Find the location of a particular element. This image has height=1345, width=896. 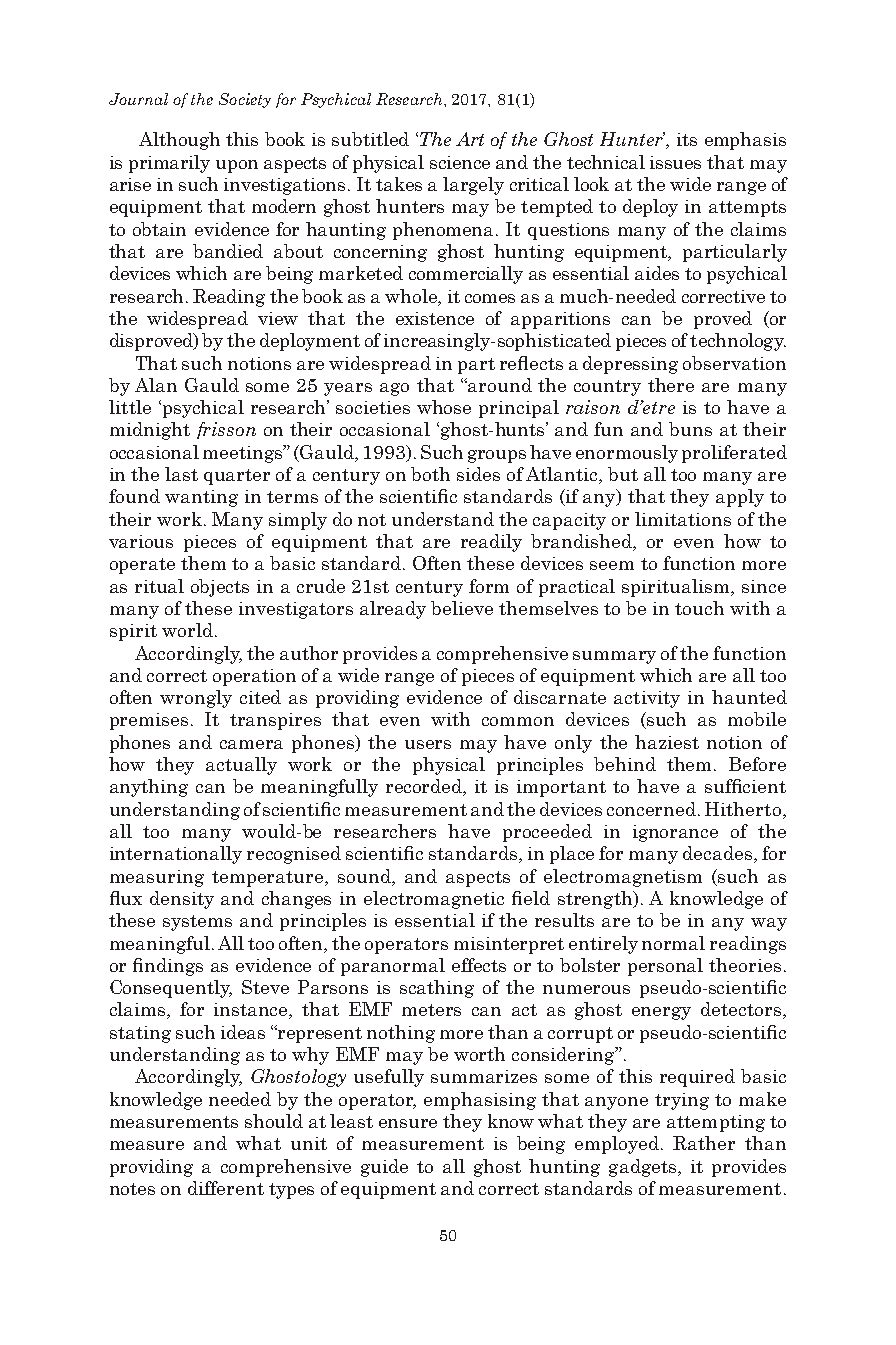

its is located at coordinates (687, 139).
